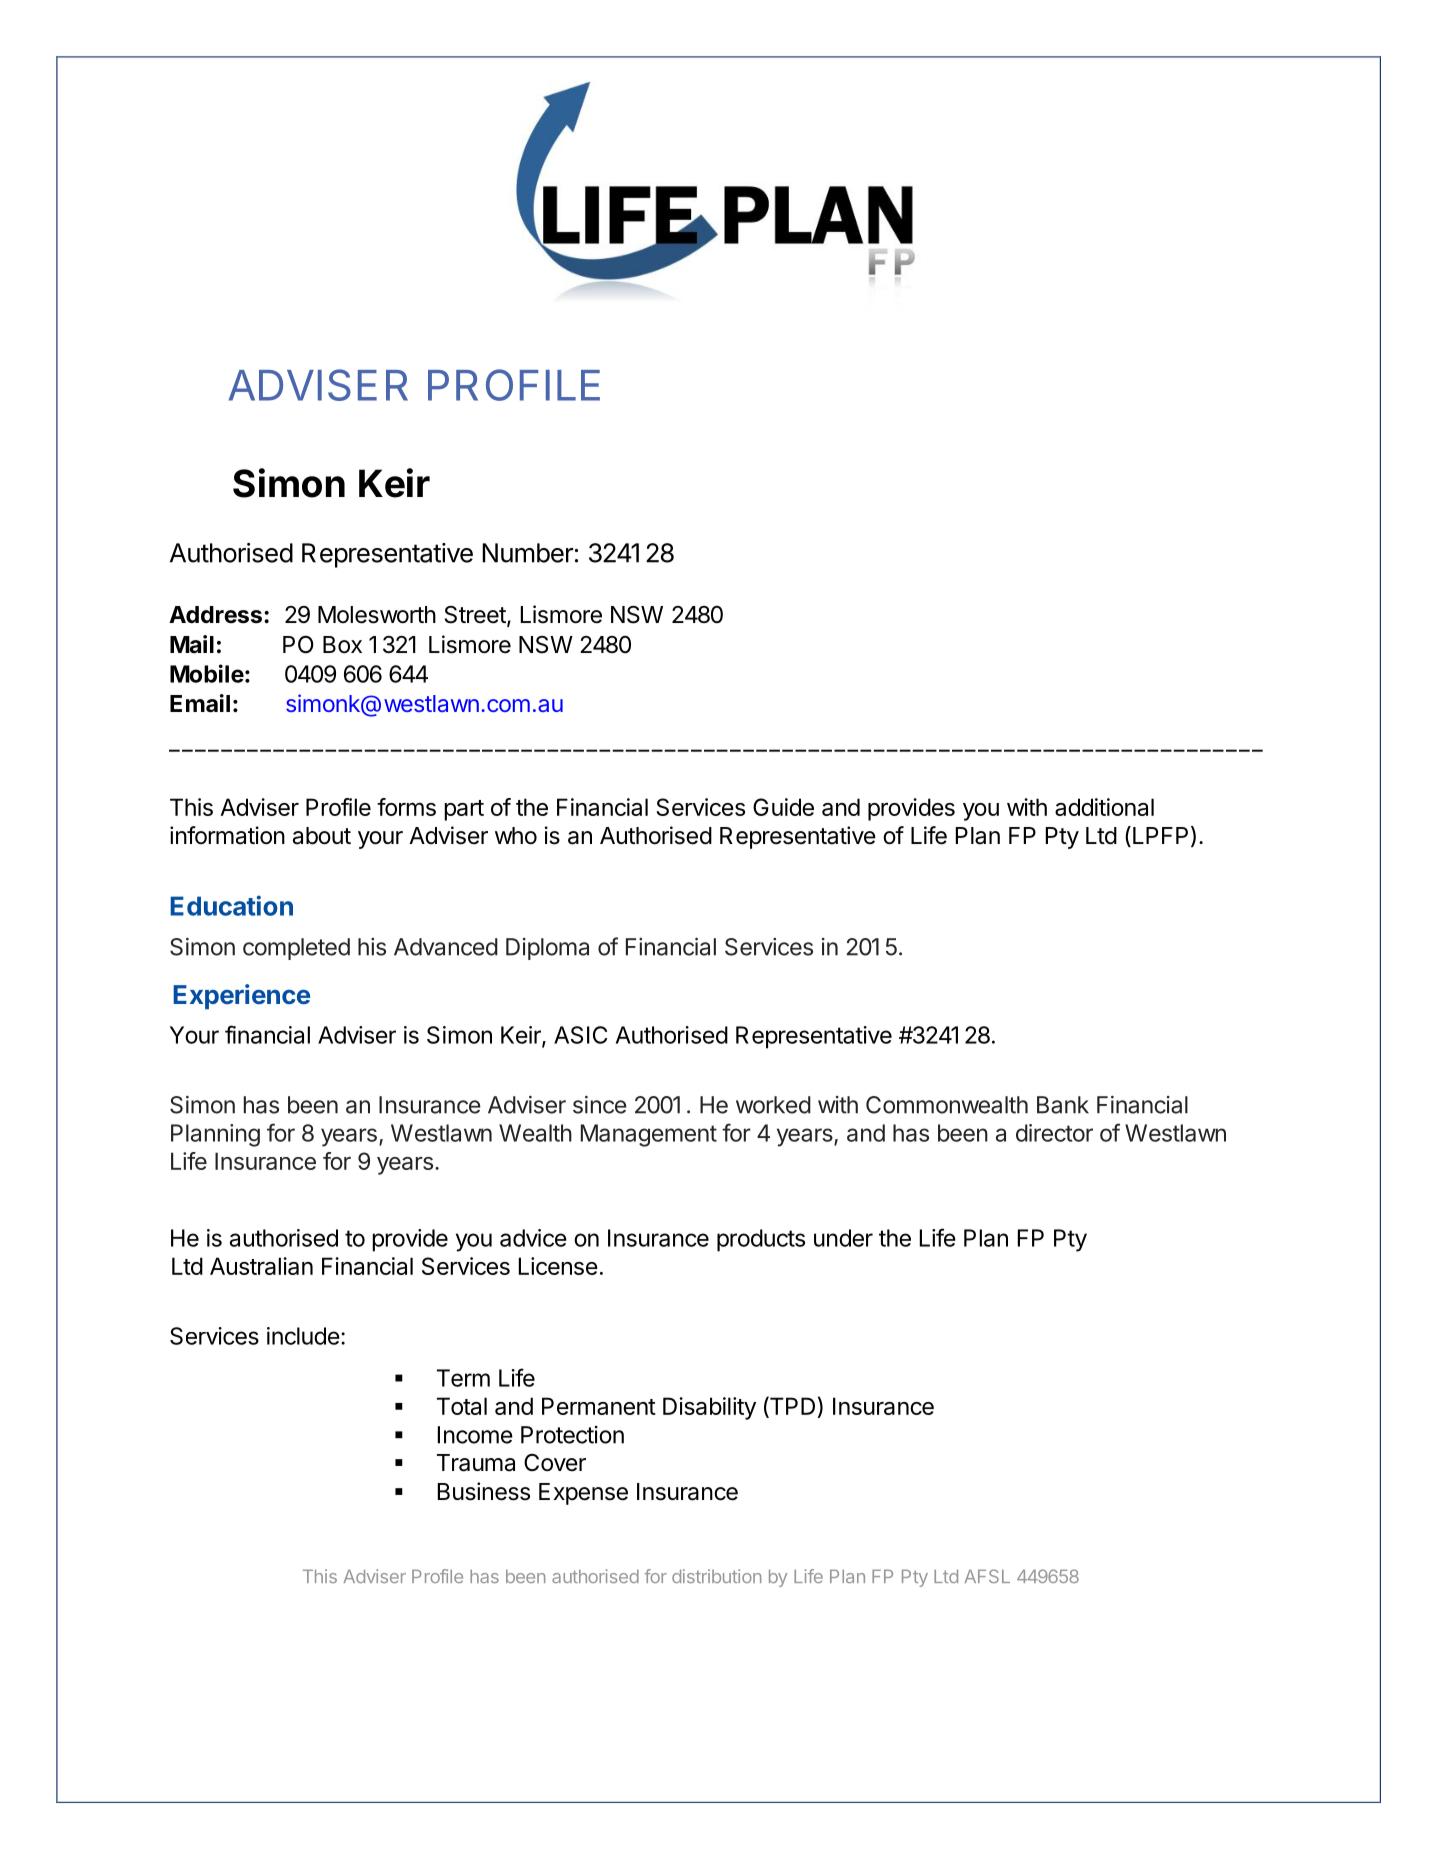 Image resolution: width=1437 pixels, height=1859 pixels. I want to click on about, so click(322, 836).
